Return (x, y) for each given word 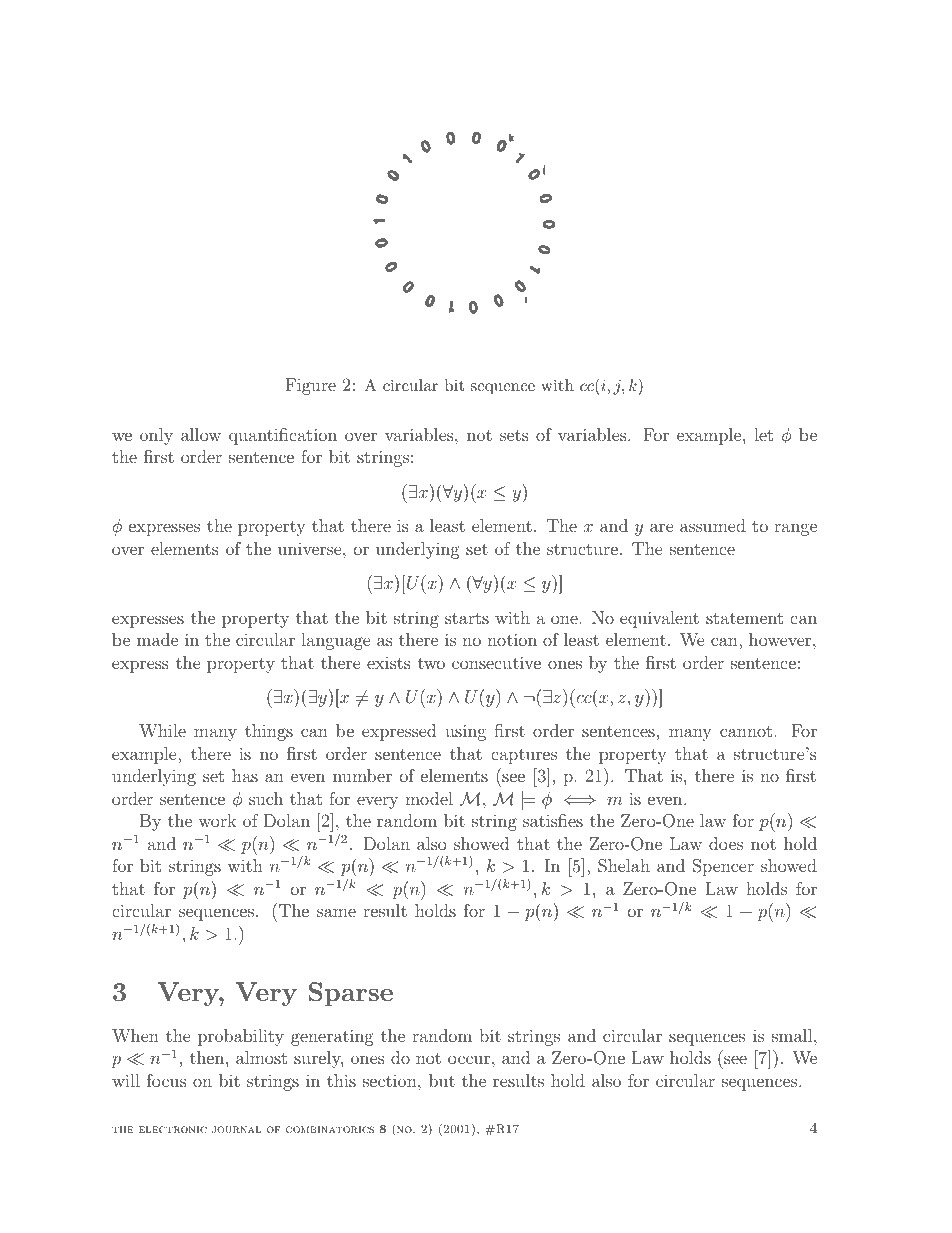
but (442, 1080)
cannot (746, 731)
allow (201, 434)
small (793, 1035)
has (245, 775)
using (465, 732)
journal (236, 1129)
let (763, 434)
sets (514, 435)
